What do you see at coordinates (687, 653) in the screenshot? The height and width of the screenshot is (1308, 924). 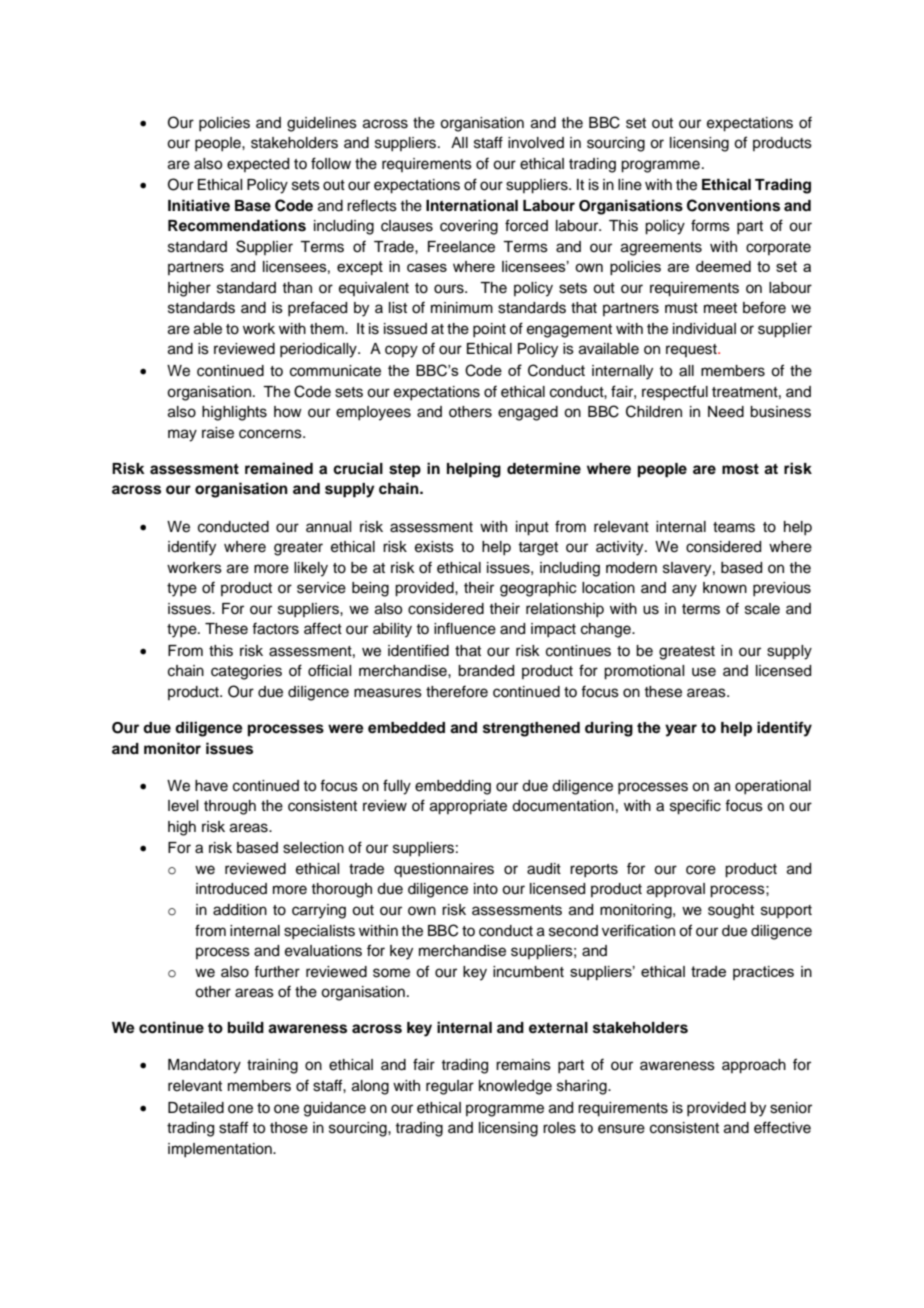 I see `greatest` at bounding box center [687, 653].
